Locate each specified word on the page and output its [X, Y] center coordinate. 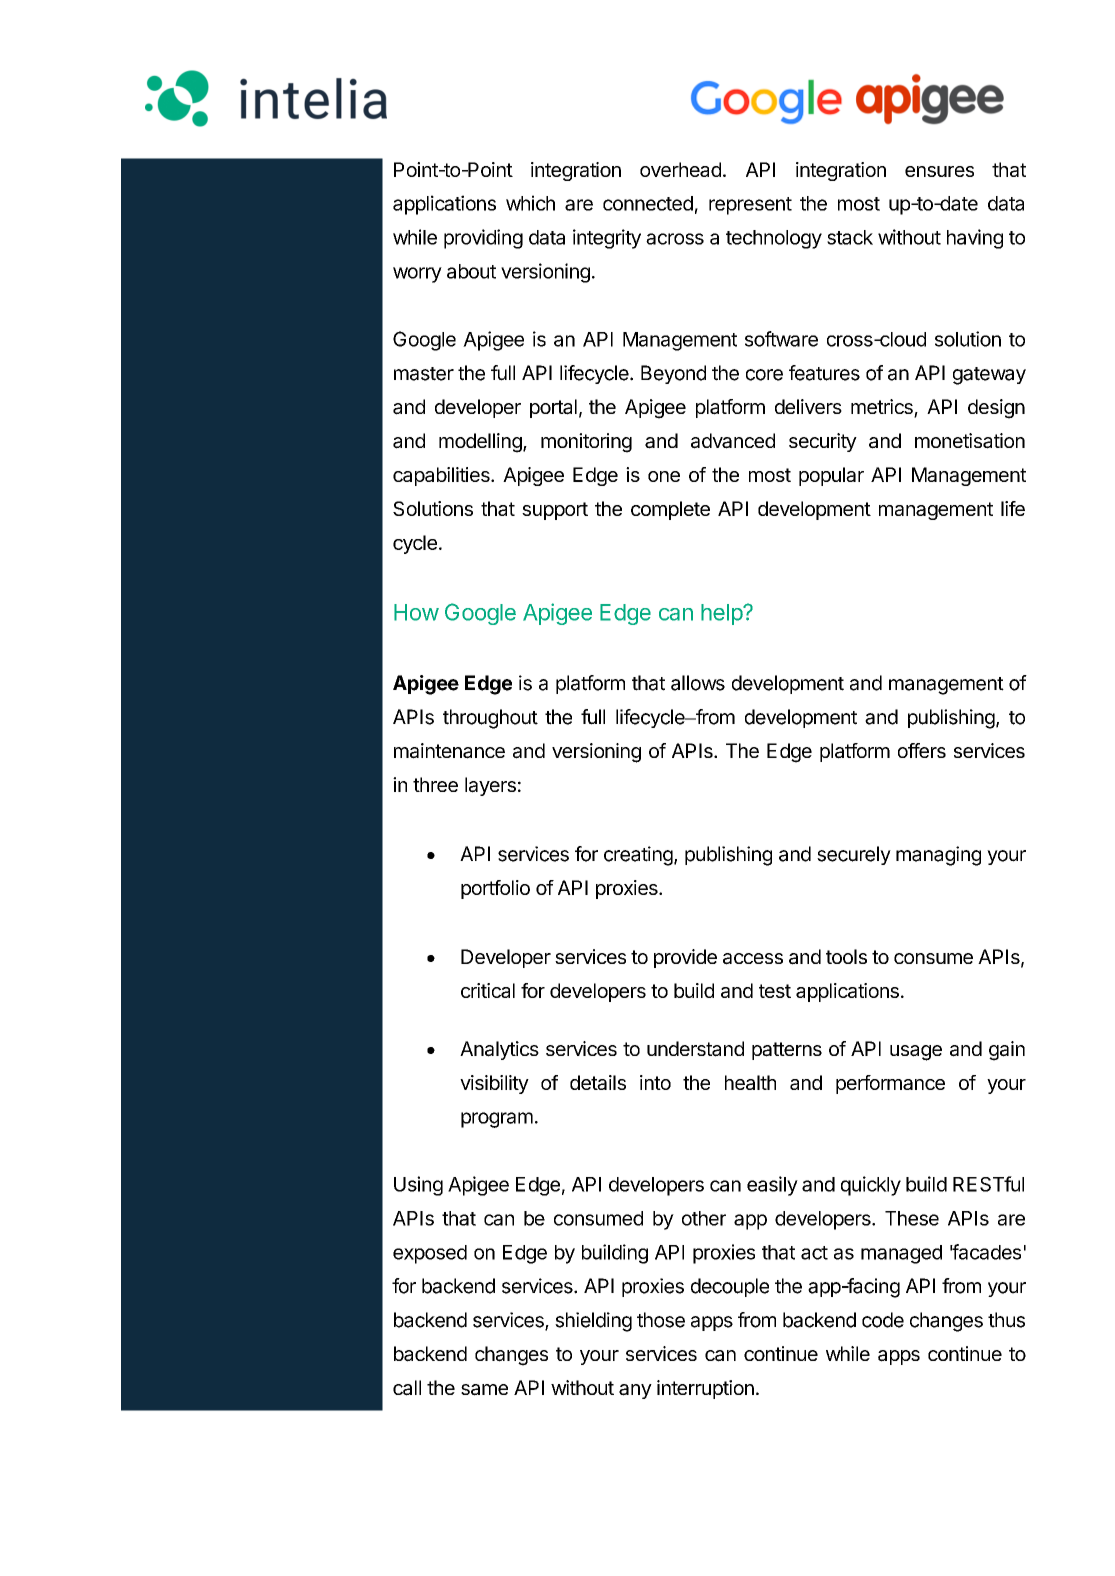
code [883, 1320]
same [484, 1390]
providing [483, 239]
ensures [939, 171]
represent [750, 206]
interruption [705, 1389]
